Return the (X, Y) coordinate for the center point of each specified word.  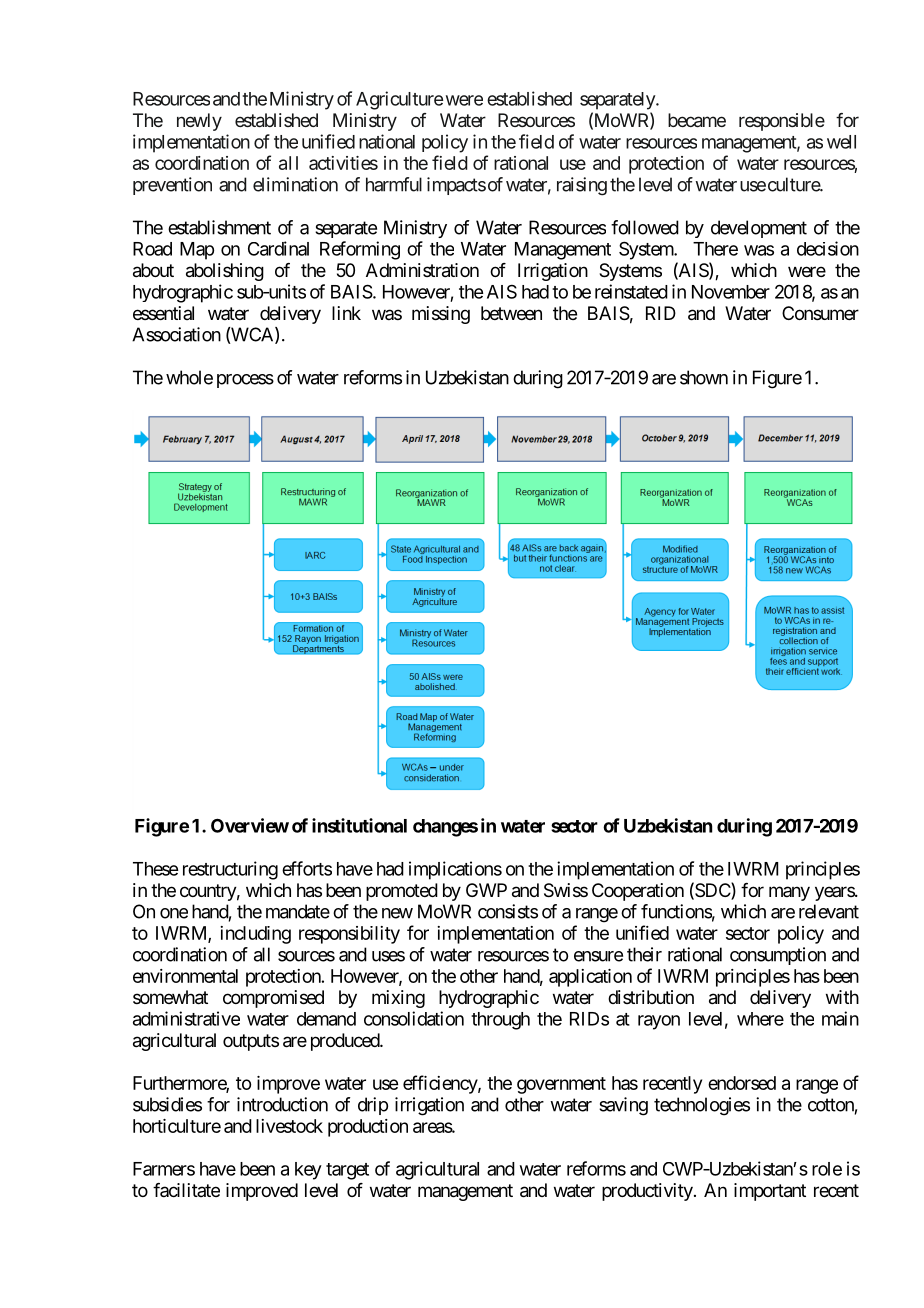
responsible (782, 122)
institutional (359, 825)
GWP (486, 890)
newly (199, 122)
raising (582, 186)
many (789, 893)
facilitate (186, 1190)
